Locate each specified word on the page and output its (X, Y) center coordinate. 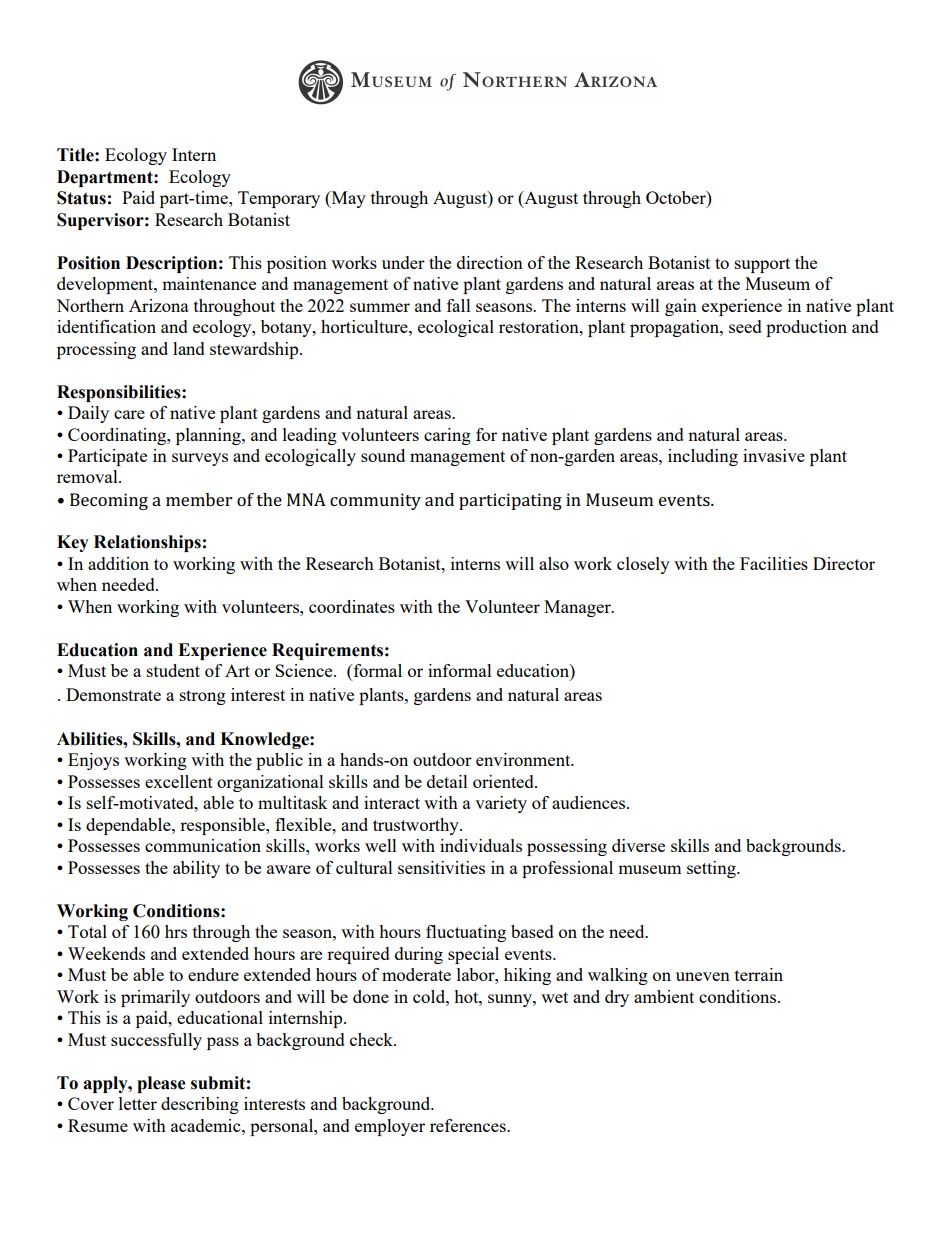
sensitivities (441, 867)
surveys (200, 459)
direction (490, 262)
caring (447, 436)
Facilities (774, 563)
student (173, 670)
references (469, 1125)
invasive (774, 455)
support (762, 265)
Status (81, 198)
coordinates (352, 606)
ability (196, 869)
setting (712, 869)
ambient (664, 996)
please (161, 1084)
